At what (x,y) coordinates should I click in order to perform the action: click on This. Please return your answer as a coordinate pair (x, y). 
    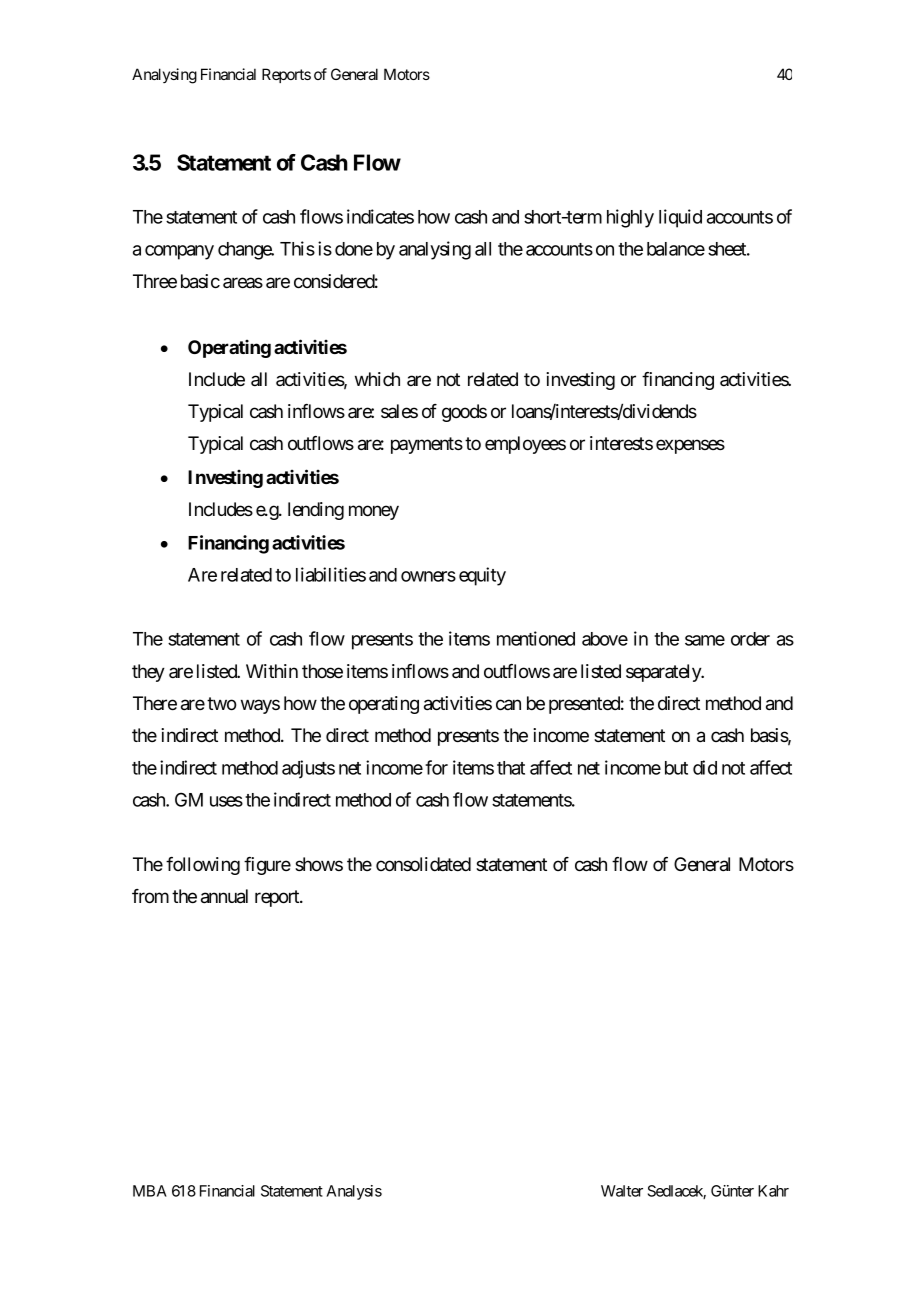
    Looking at the image, I should click on (297, 248).
